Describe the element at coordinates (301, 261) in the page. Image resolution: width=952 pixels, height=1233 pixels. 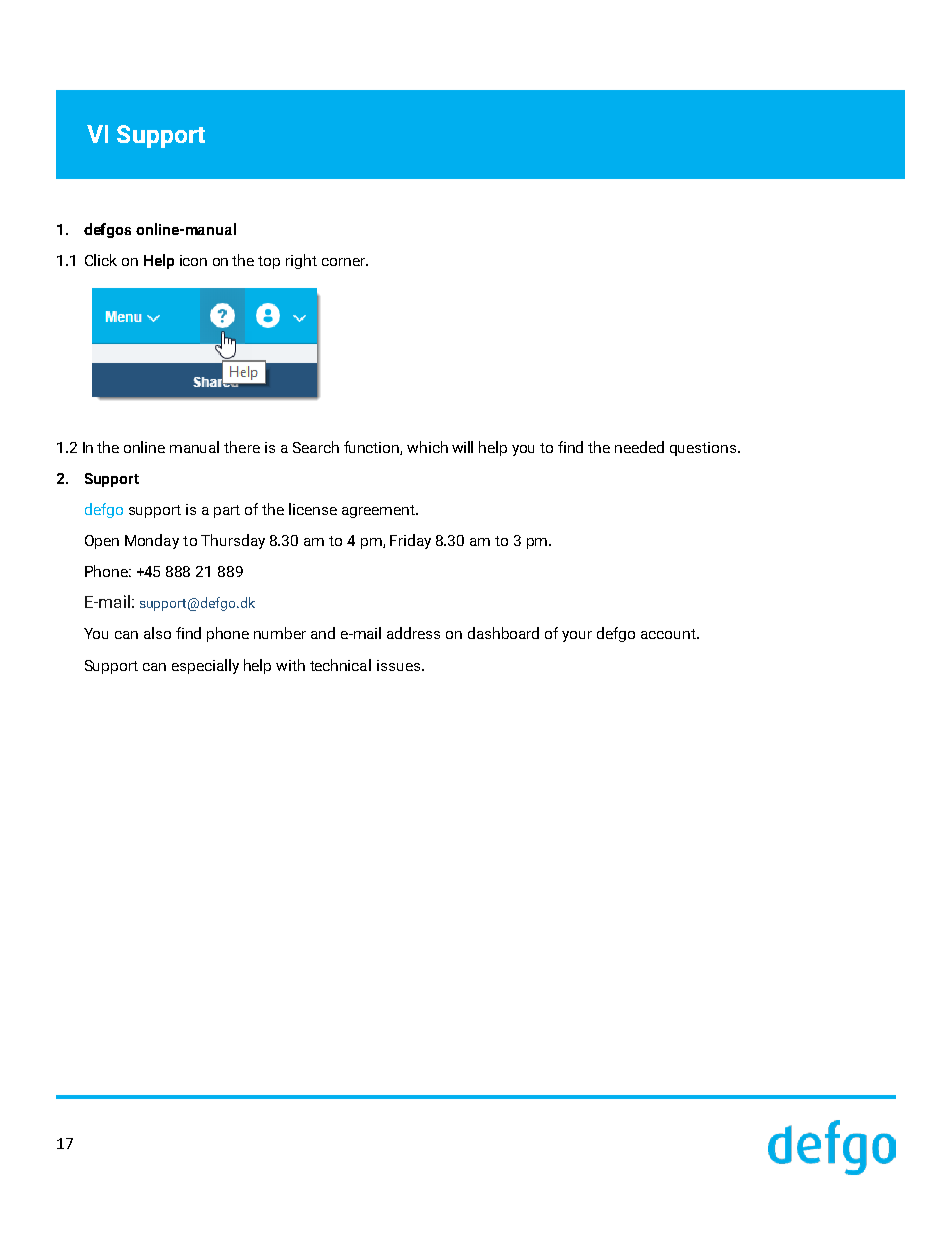
I see `right` at that location.
